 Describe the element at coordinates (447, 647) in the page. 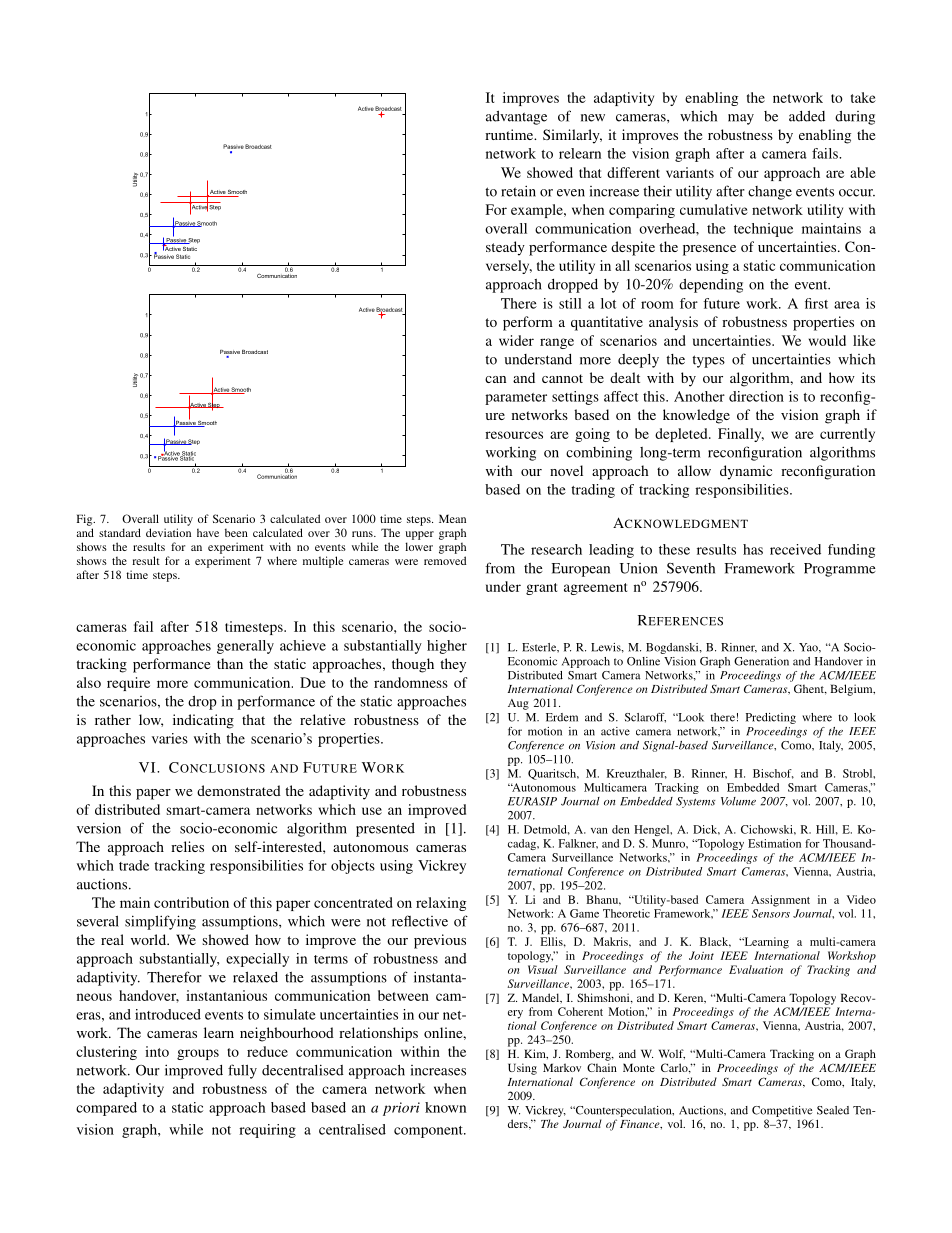

I see `higher` at that location.
